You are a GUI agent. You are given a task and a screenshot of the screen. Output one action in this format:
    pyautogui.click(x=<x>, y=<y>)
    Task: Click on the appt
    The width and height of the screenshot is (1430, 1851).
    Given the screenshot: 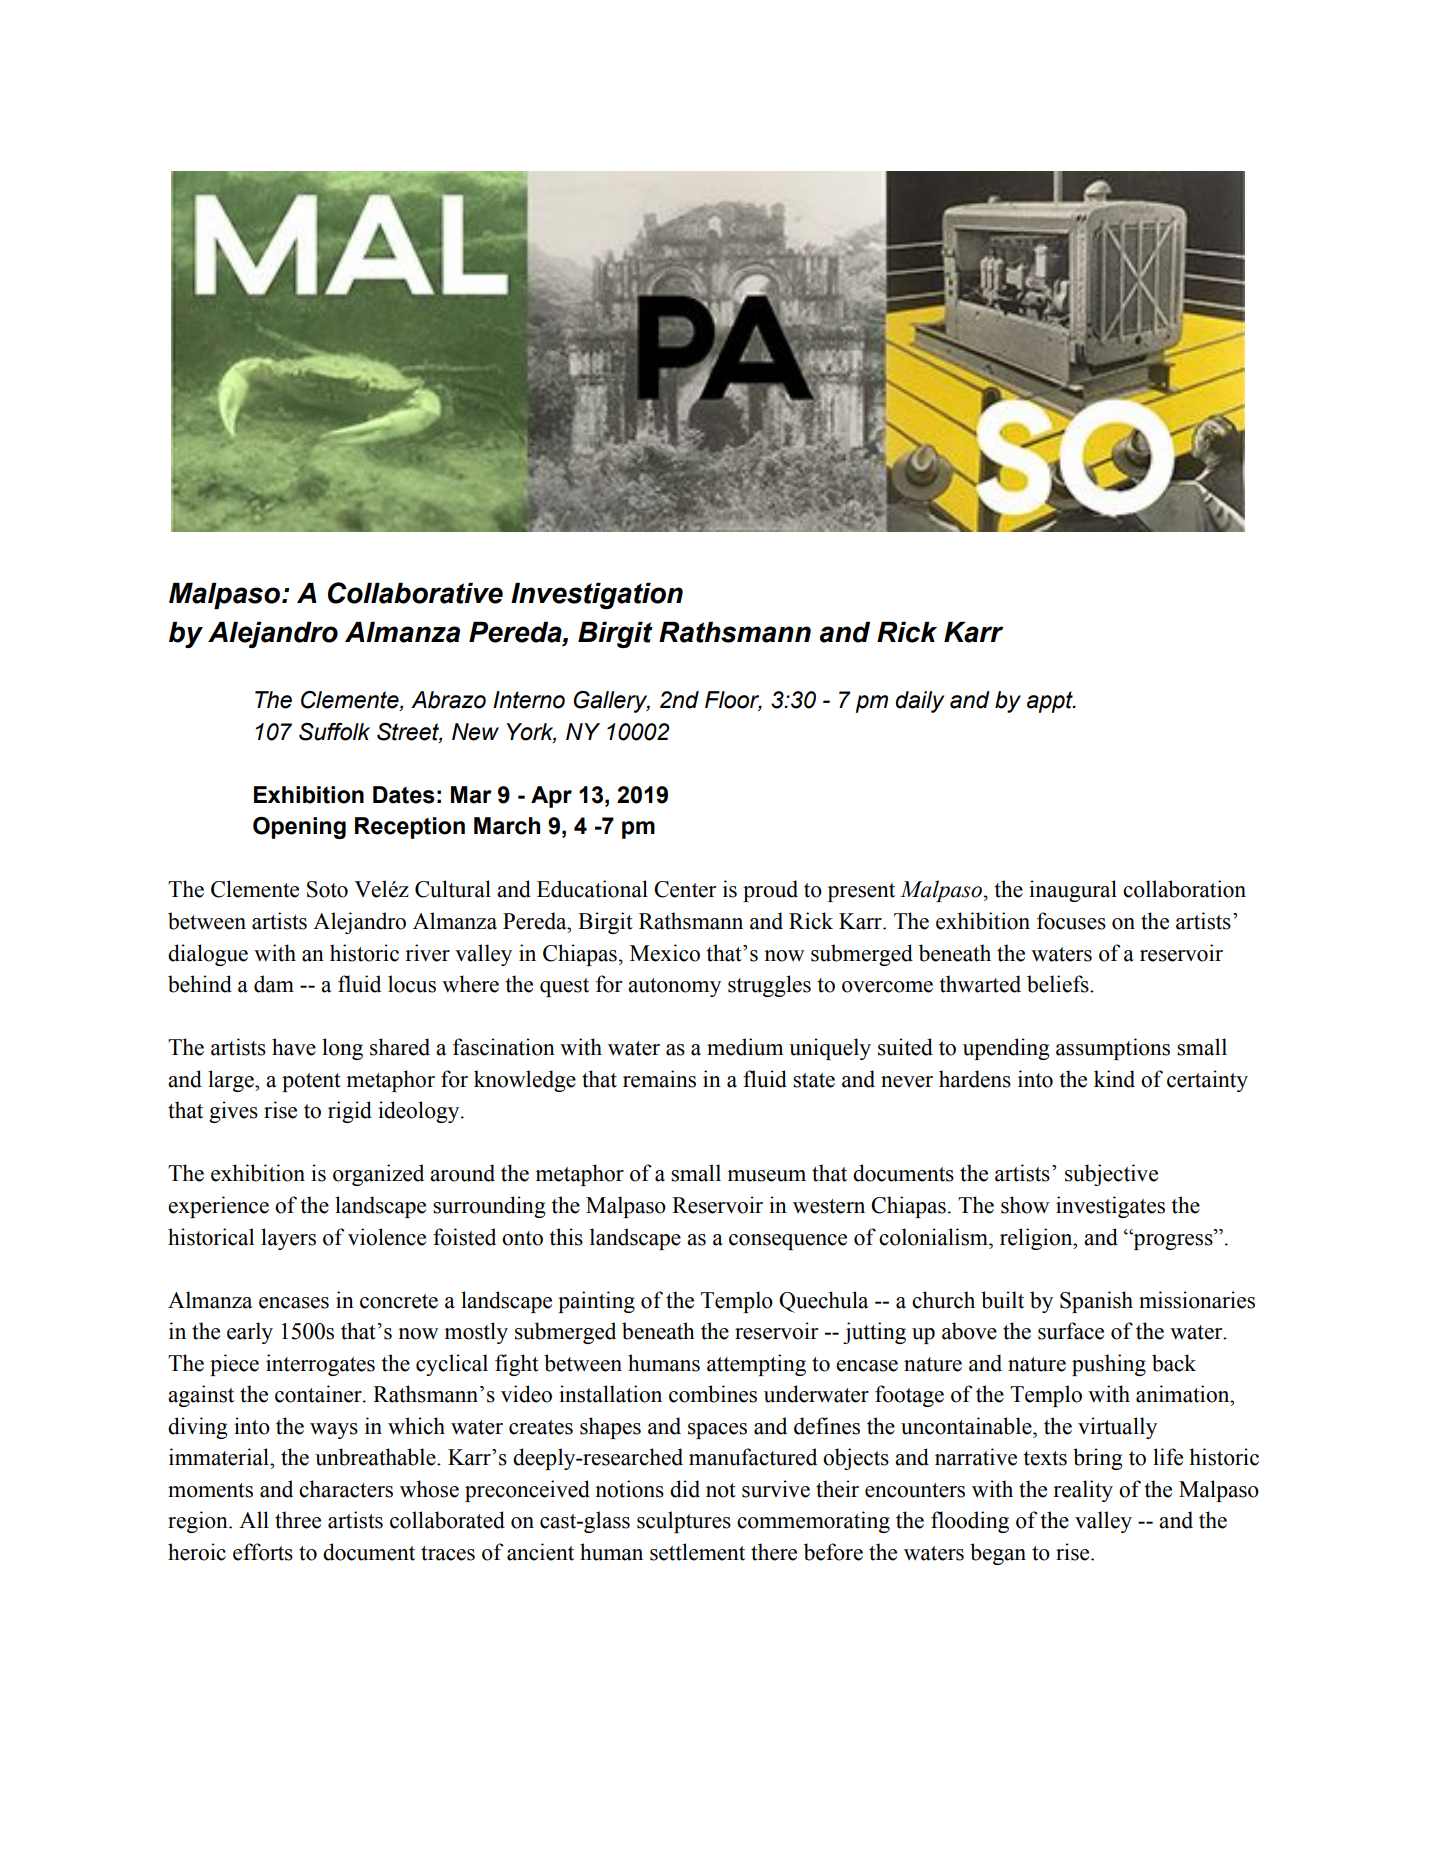 What is the action you would take?
    pyautogui.click(x=1051, y=702)
